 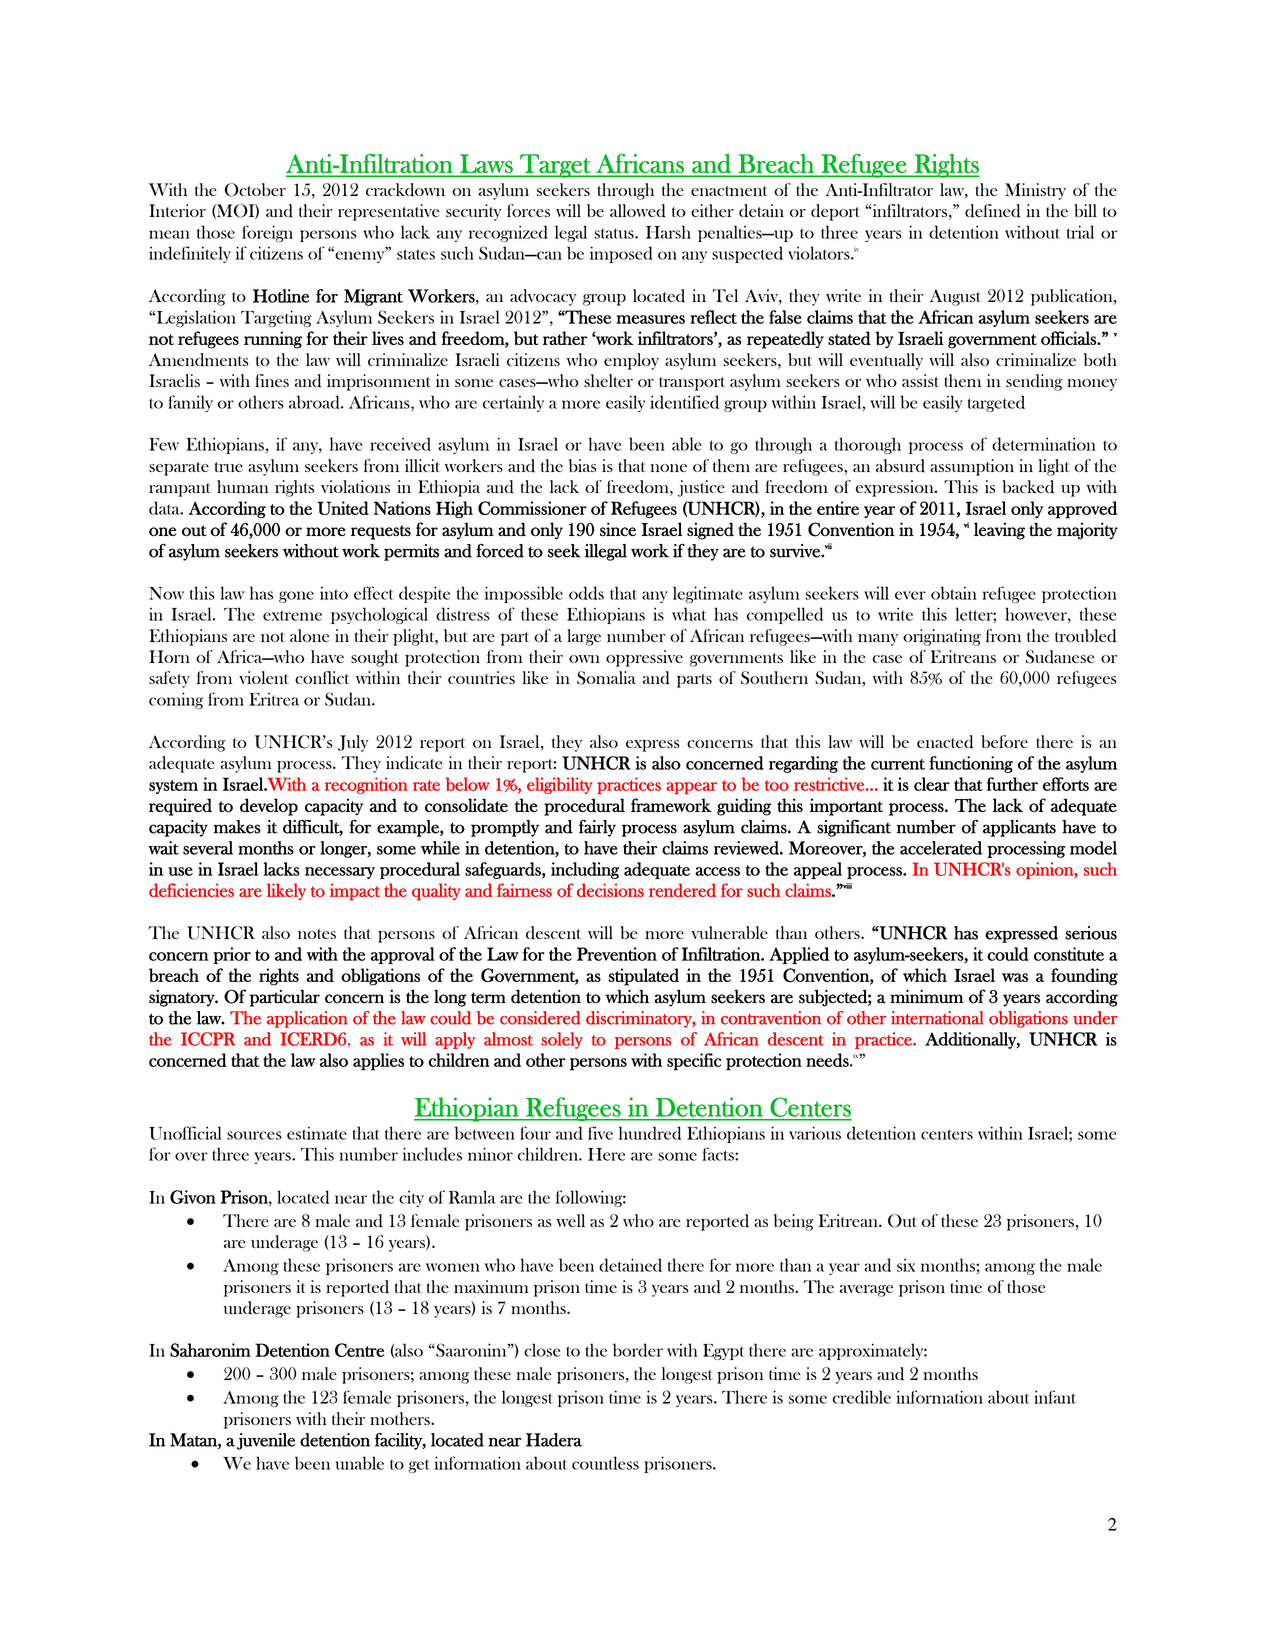 I want to click on international, so click(x=937, y=1018).
